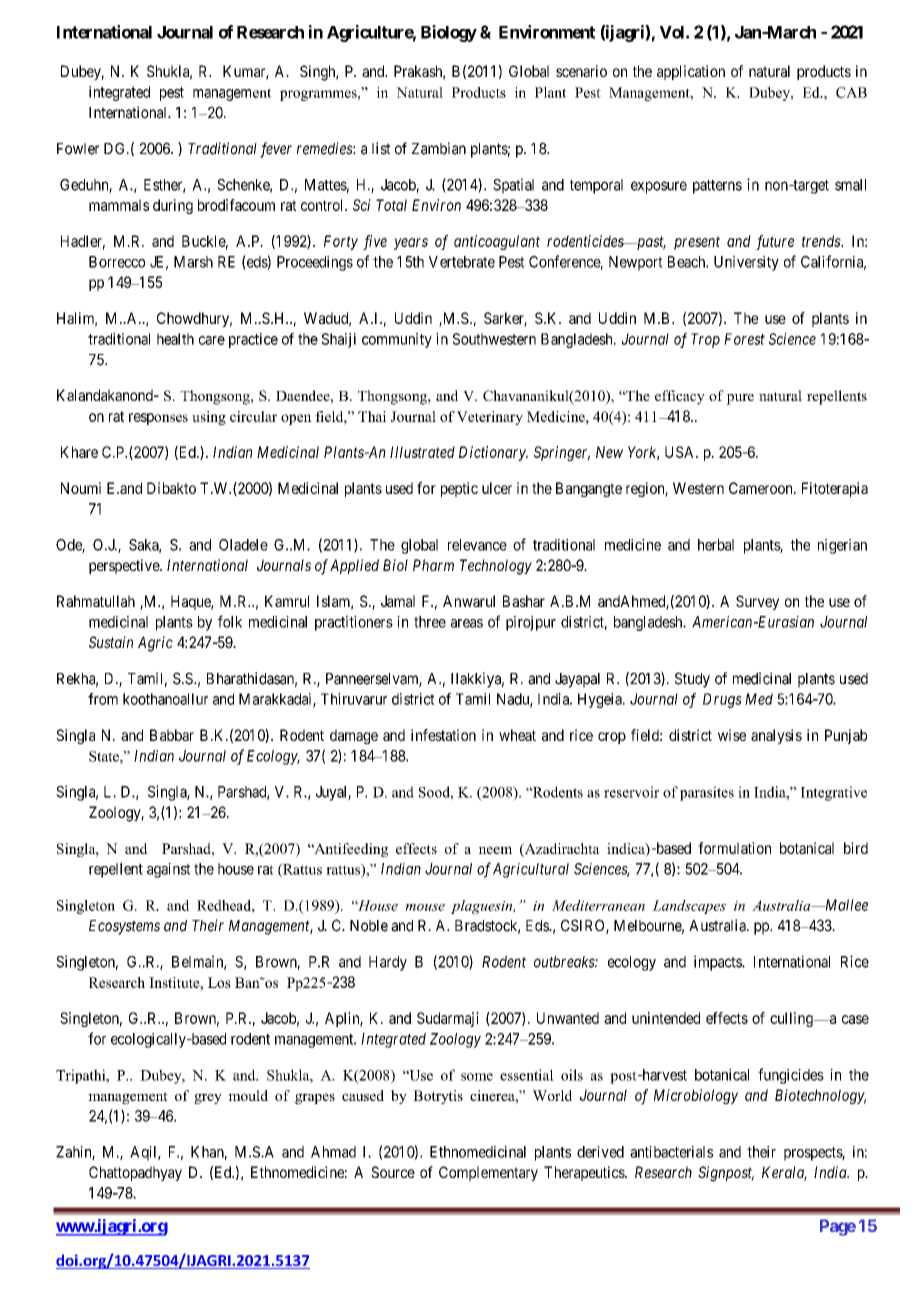 This page has height=1307, width=924. What do you see at coordinates (208, 1098) in the page?
I see `grey` at bounding box center [208, 1098].
